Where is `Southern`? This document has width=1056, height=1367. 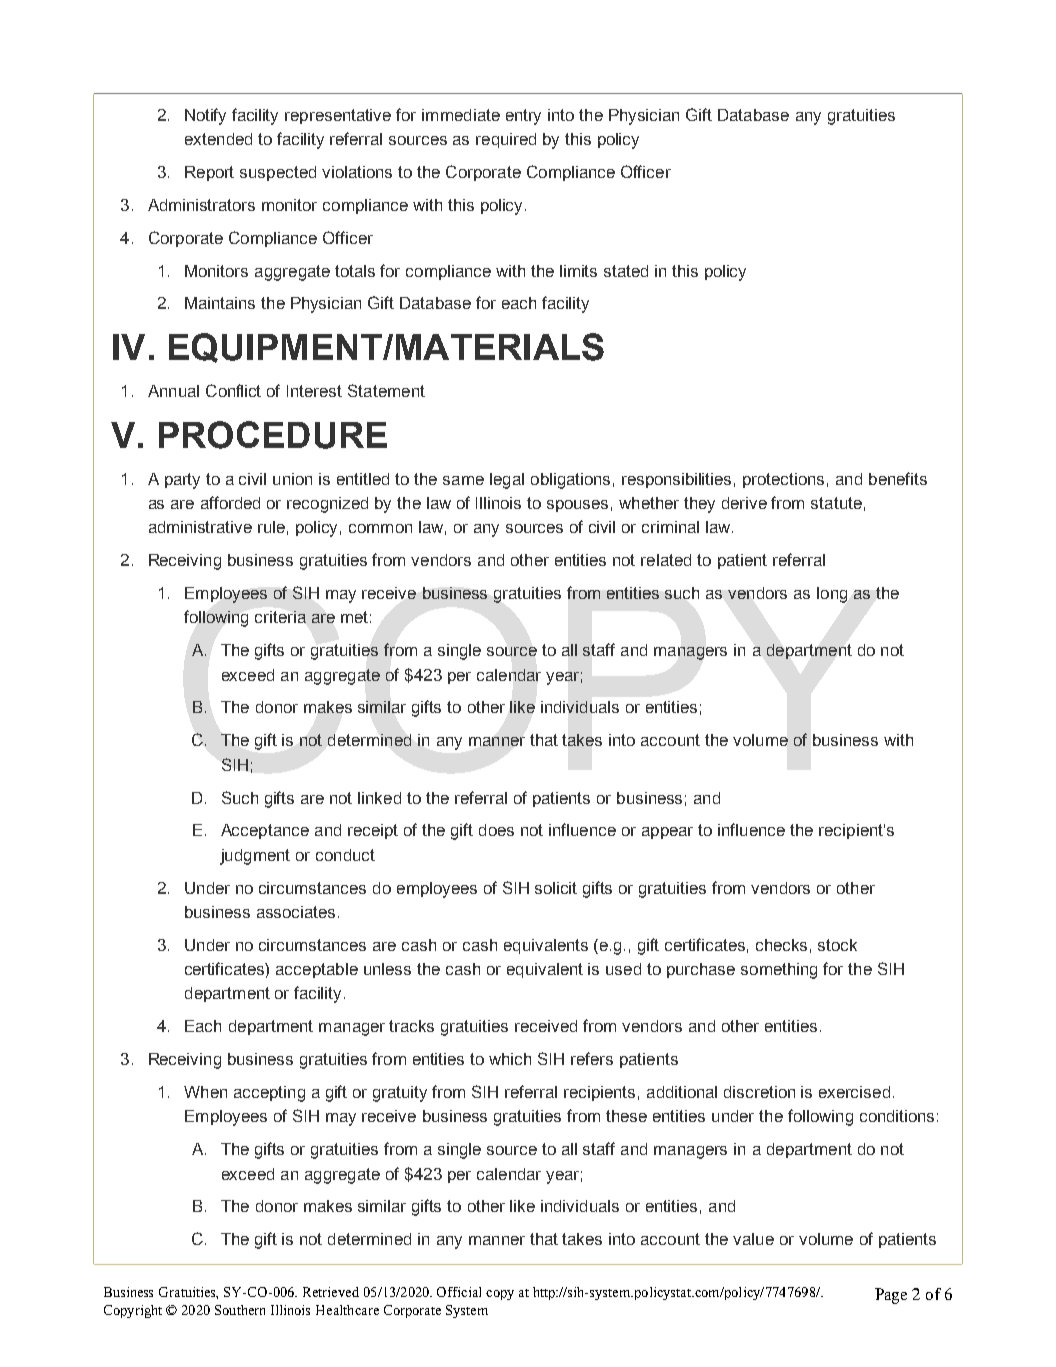 Southern is located at coordinates (240, 1310).
